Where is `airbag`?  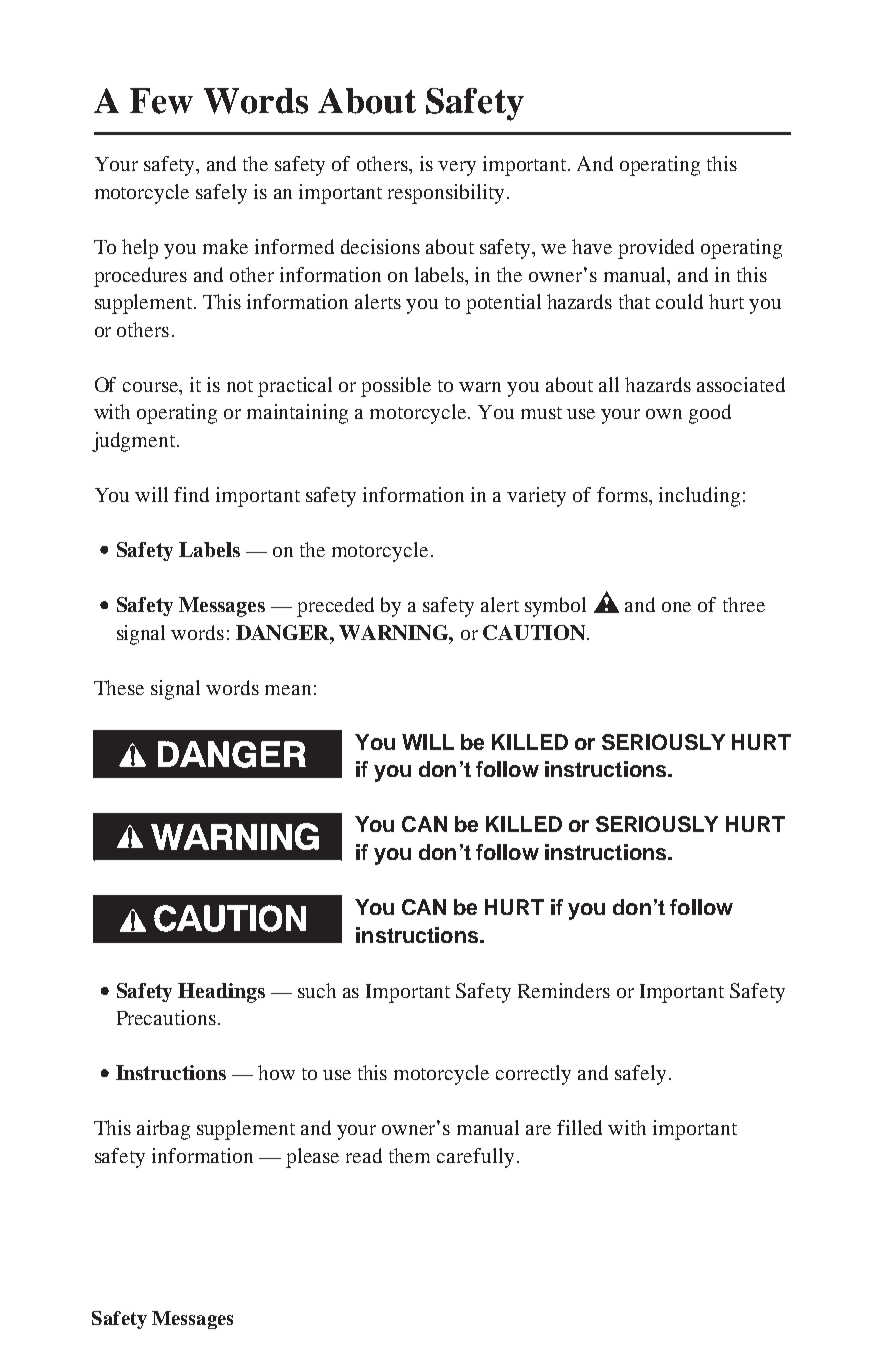
airbag is located at coordinates (163, 1130).
